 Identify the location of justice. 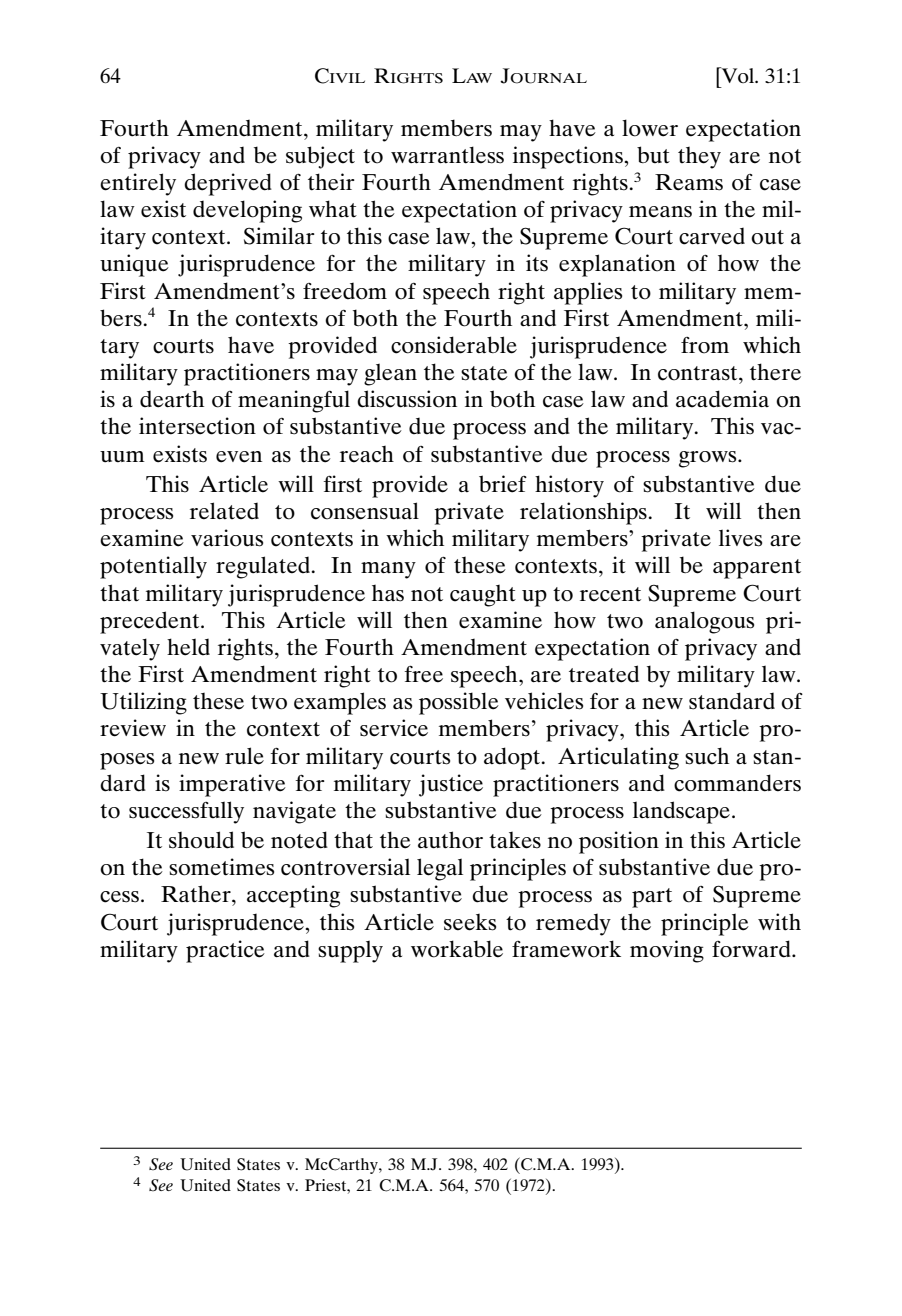
(451, 785).
